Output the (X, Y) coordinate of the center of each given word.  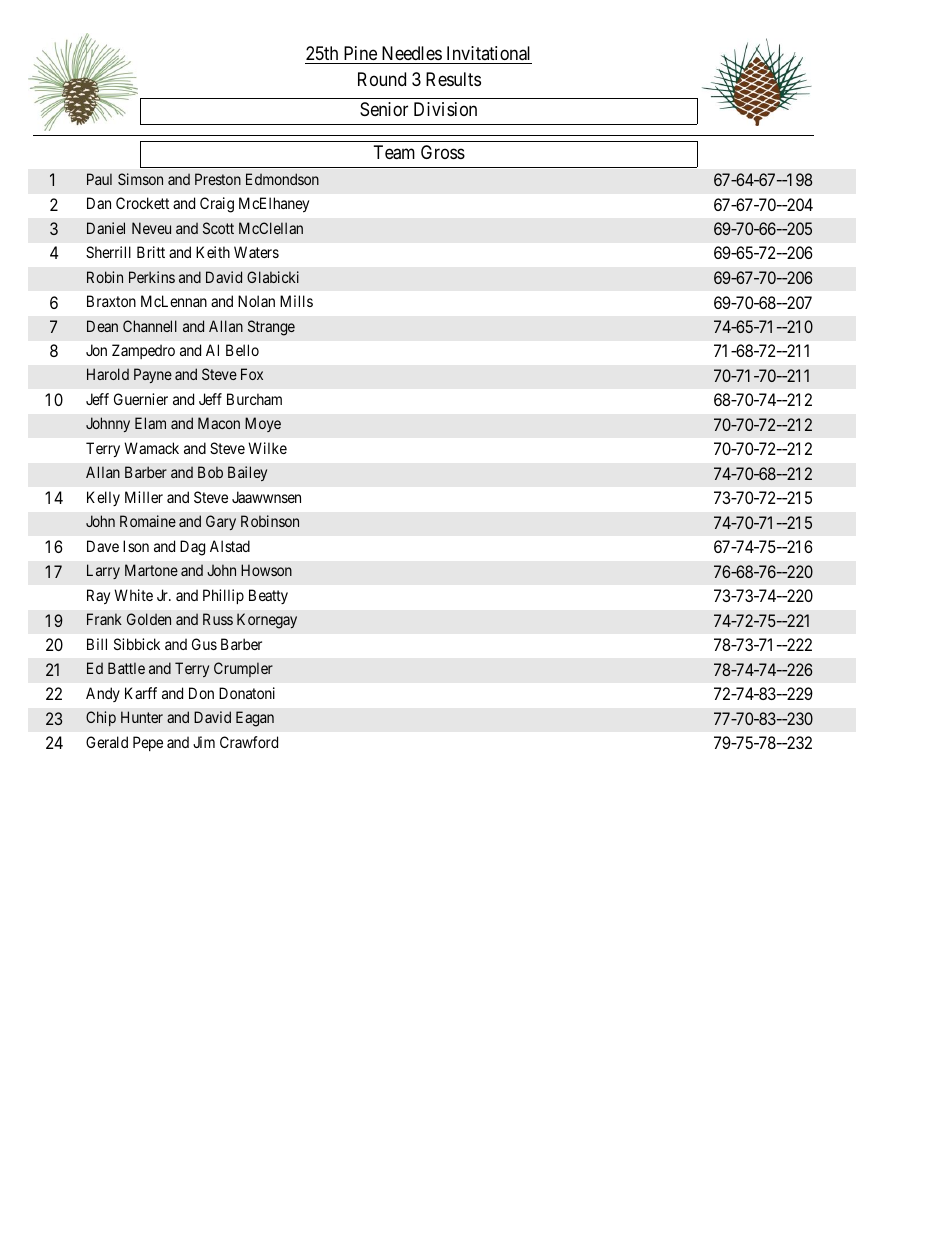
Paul (99, 179)
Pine (360, 55)
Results (453, 79)
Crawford (249, 742)
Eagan (255, 719)
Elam (150, 423)
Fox (252, 374)
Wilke (267, 448)
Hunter (142, 717)
